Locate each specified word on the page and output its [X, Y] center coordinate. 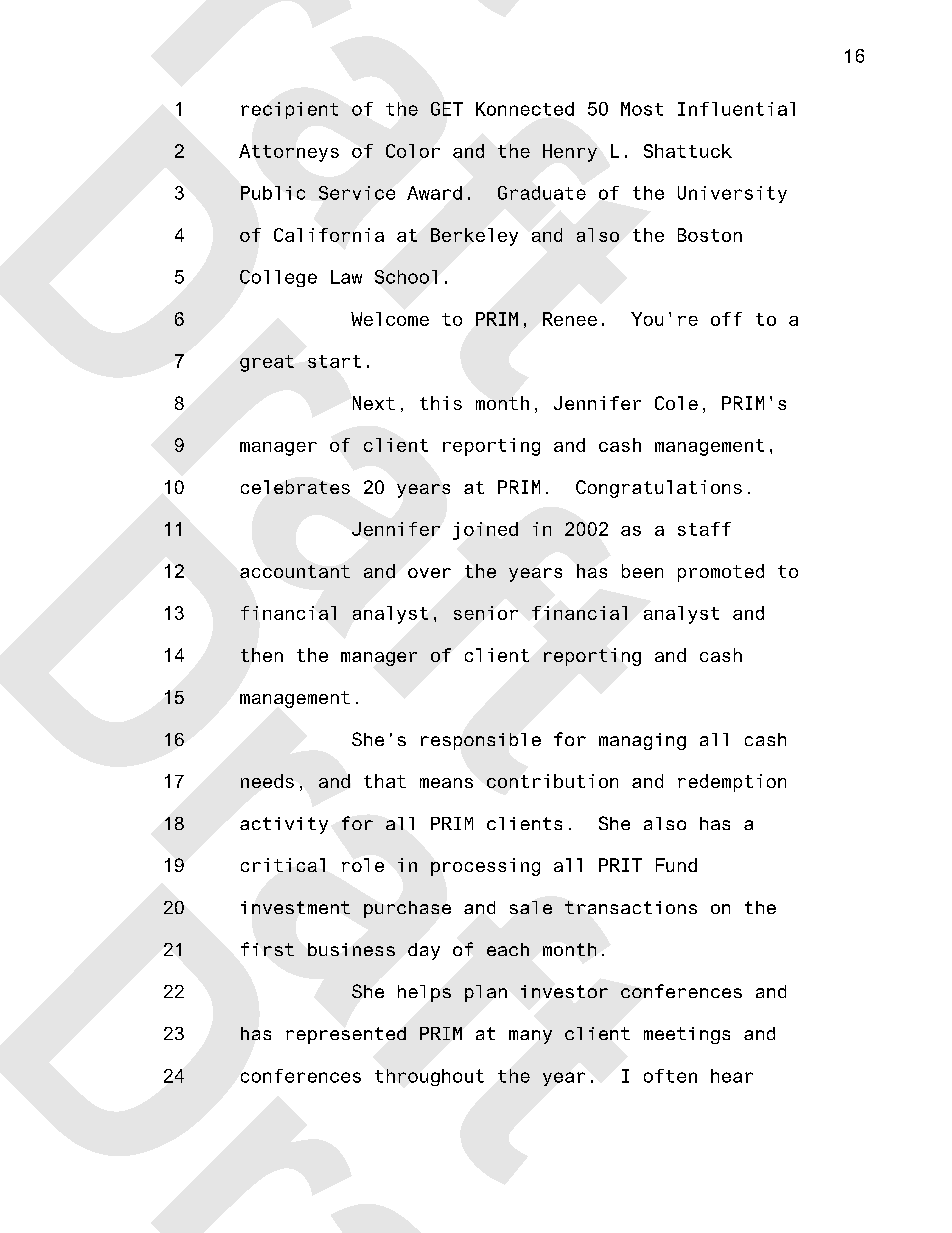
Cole [676, 403]
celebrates [295, 487]
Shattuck [688, 151]
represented [346, 1035]
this [441, 403]
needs [267, 781]
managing [642, 741]
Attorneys [289, 153]
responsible [481, 741]
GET [447, 109]
